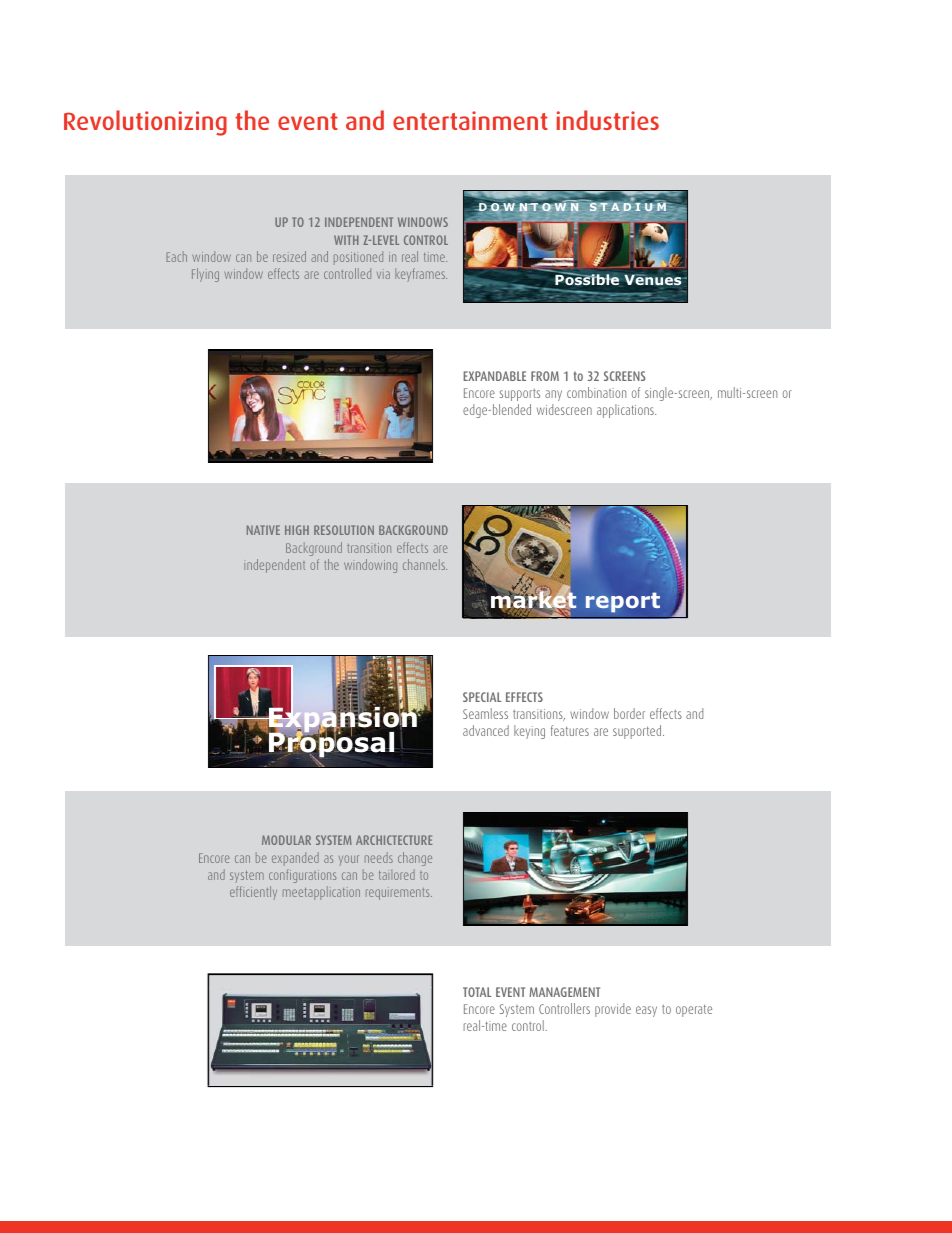 The height and width of the page is (1233, 952). I want to click on report, so click(623, 602).
